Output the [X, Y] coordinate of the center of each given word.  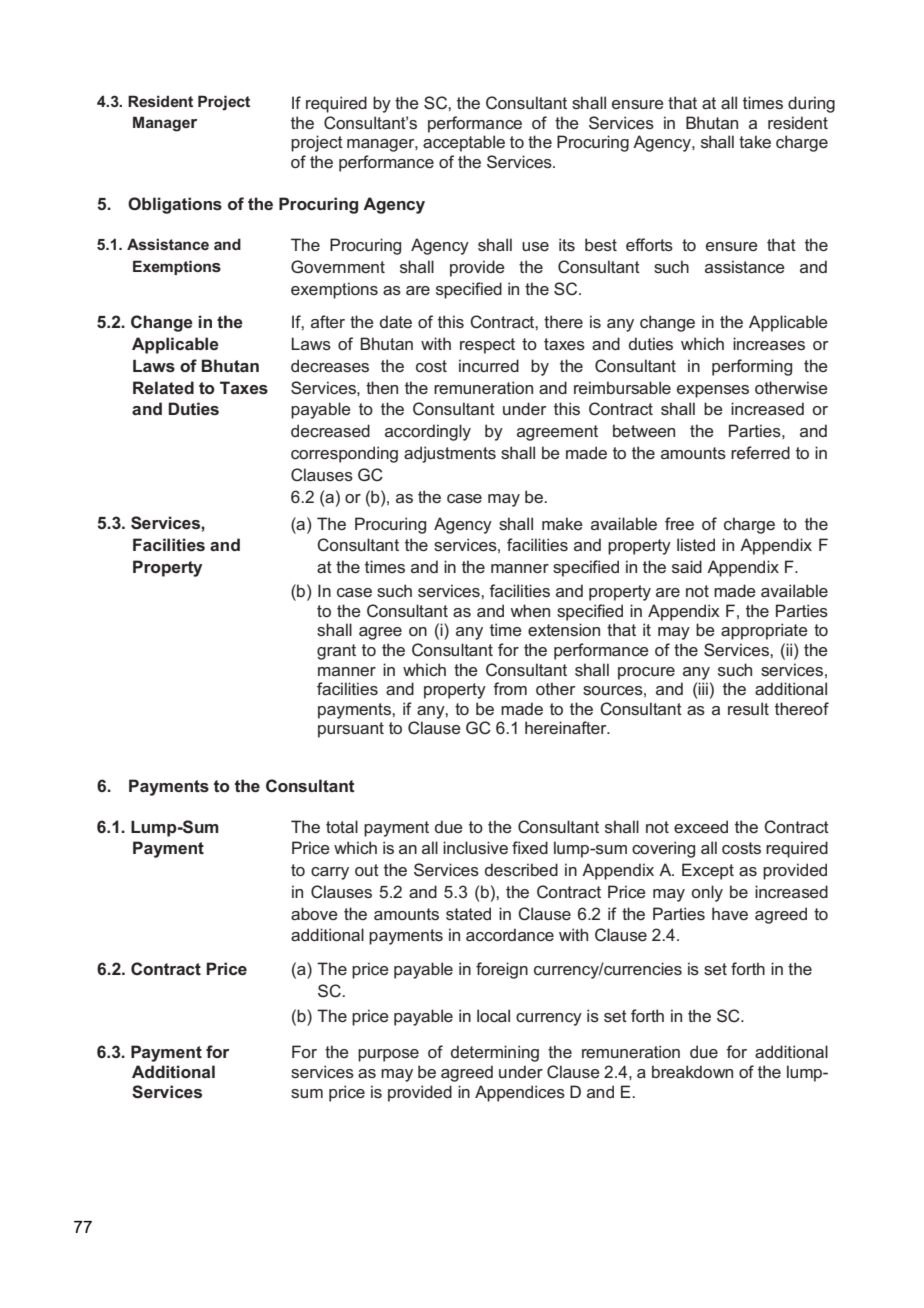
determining [495, 1053]
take [755, 141]
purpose [388, 1055]
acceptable [464, 143]
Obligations [175, 205]
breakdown [692, 1071]
